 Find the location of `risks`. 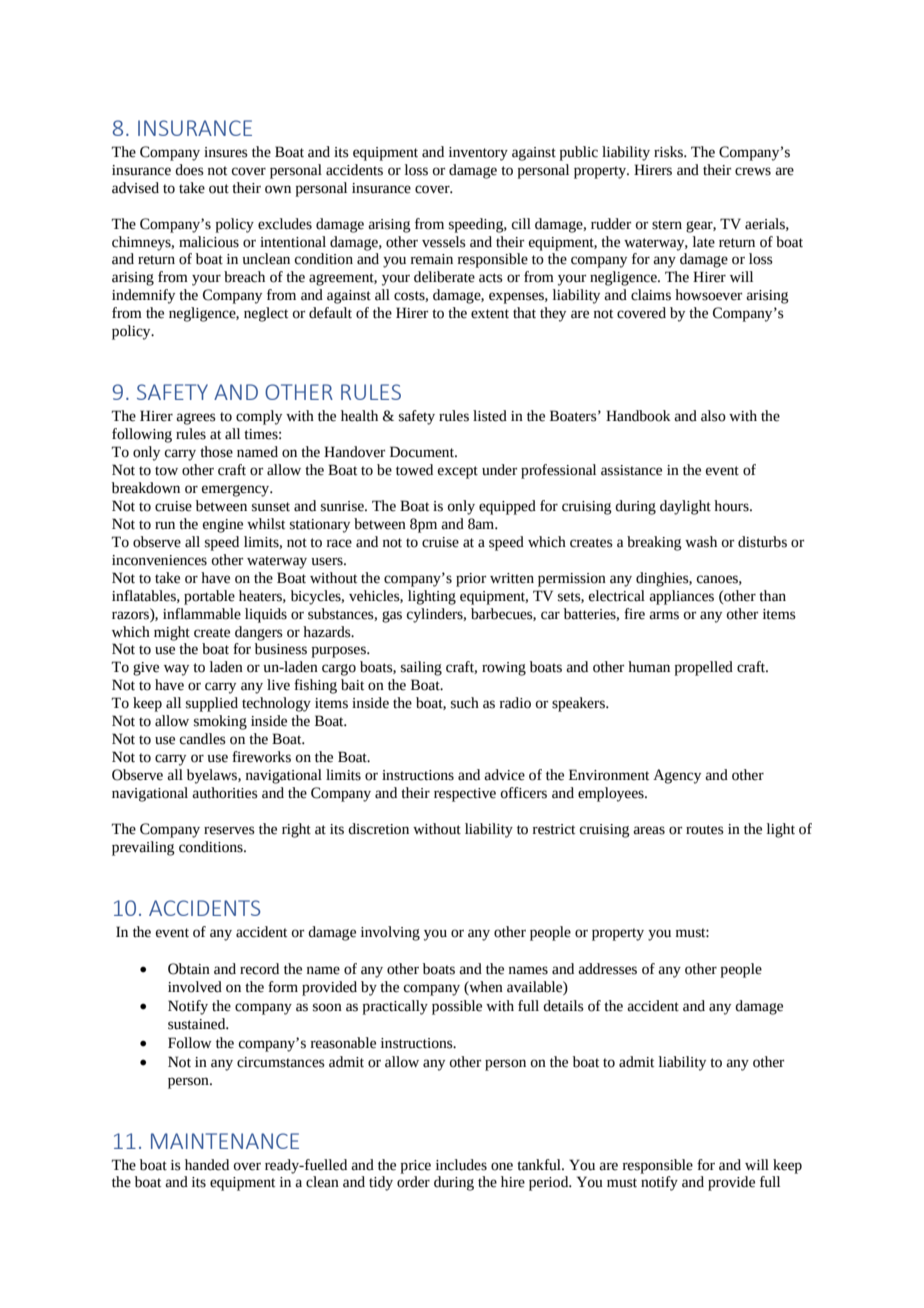

risks is located at coordinates (669, 152).
